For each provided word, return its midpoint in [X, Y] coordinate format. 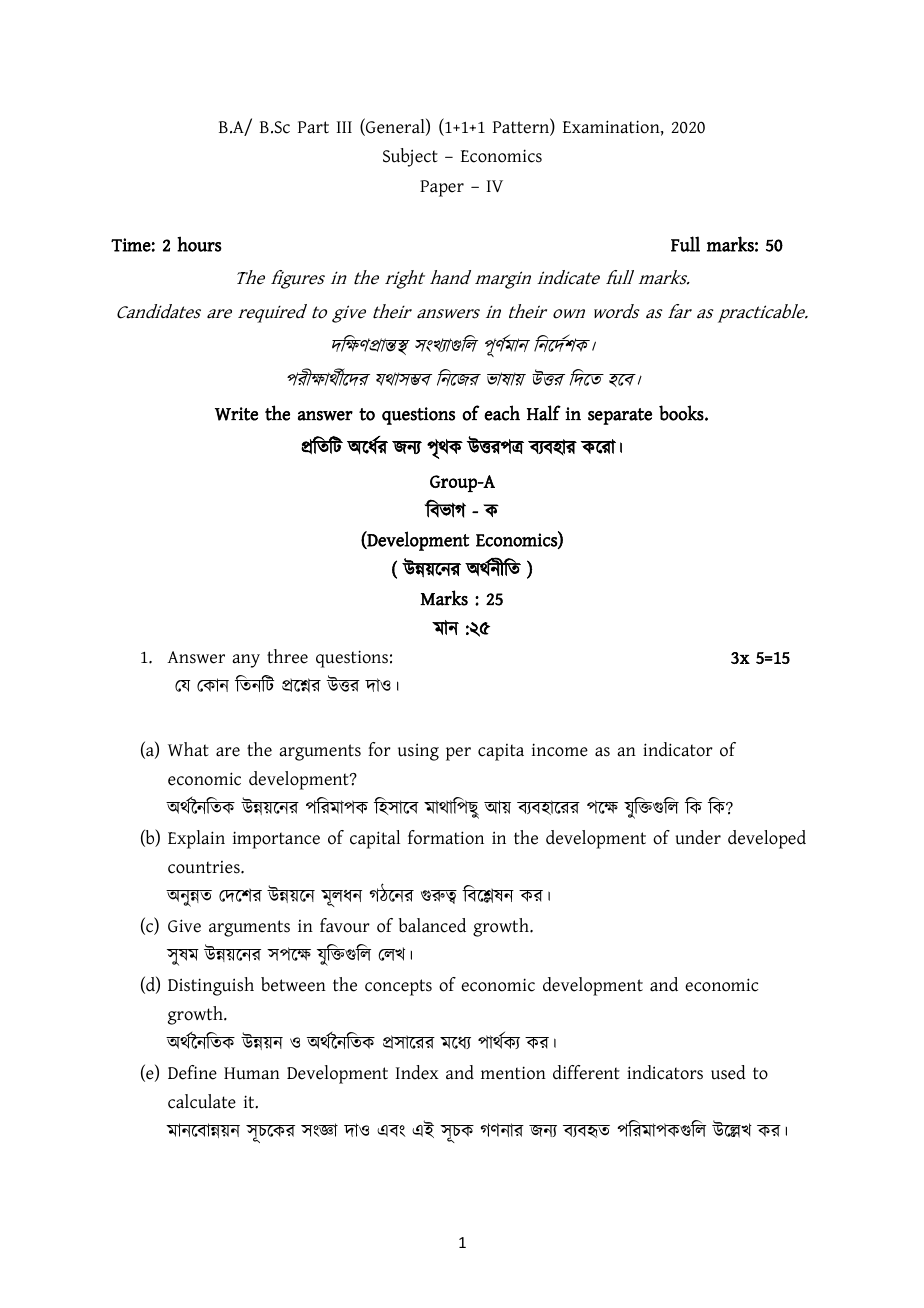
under [698, 837]
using [418, 752]
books [682, 413]
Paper [442, 188]
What [188, 749]
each [502, 413]
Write [236, 414]
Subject [410, 157]
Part [313, 127]
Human [252, 1073]
